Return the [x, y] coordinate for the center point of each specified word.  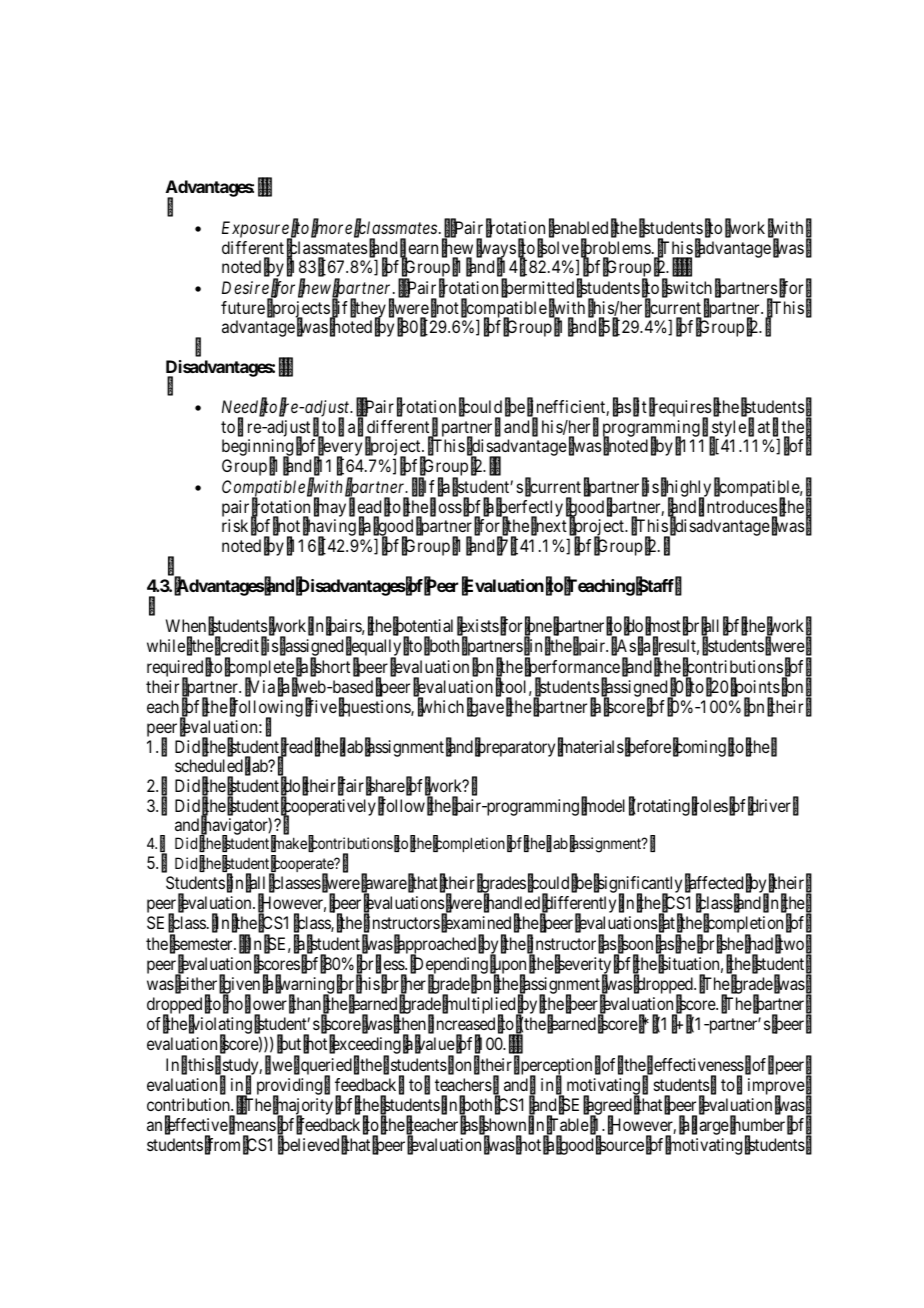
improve [776, 1088]
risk [235, 525]
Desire [245, 287]
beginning [257, 449]
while [166, 645]
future [243, 307]
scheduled [209, 765]
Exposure [256, 230]
